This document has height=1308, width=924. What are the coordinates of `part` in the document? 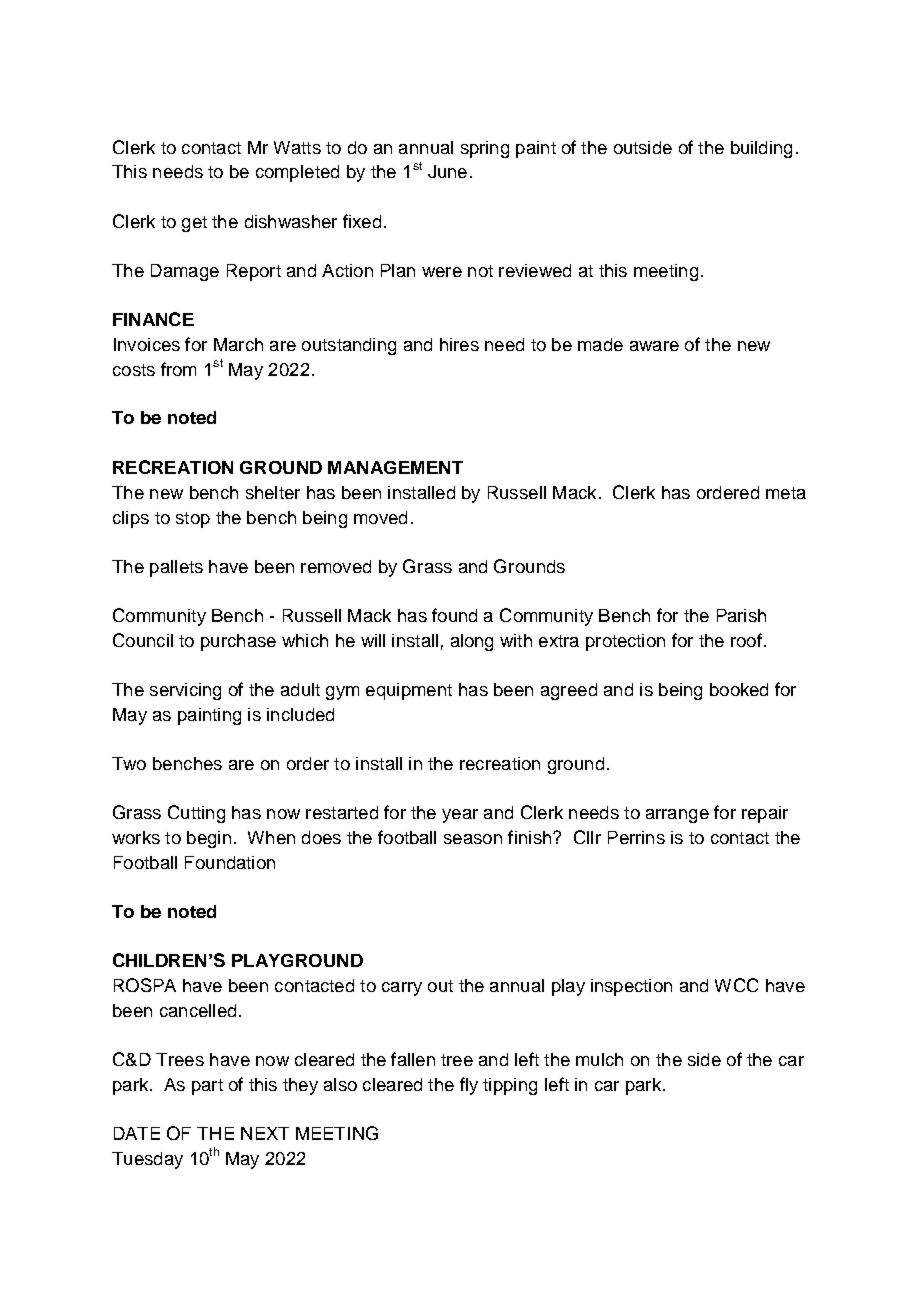 It's located at (207, 1087).
